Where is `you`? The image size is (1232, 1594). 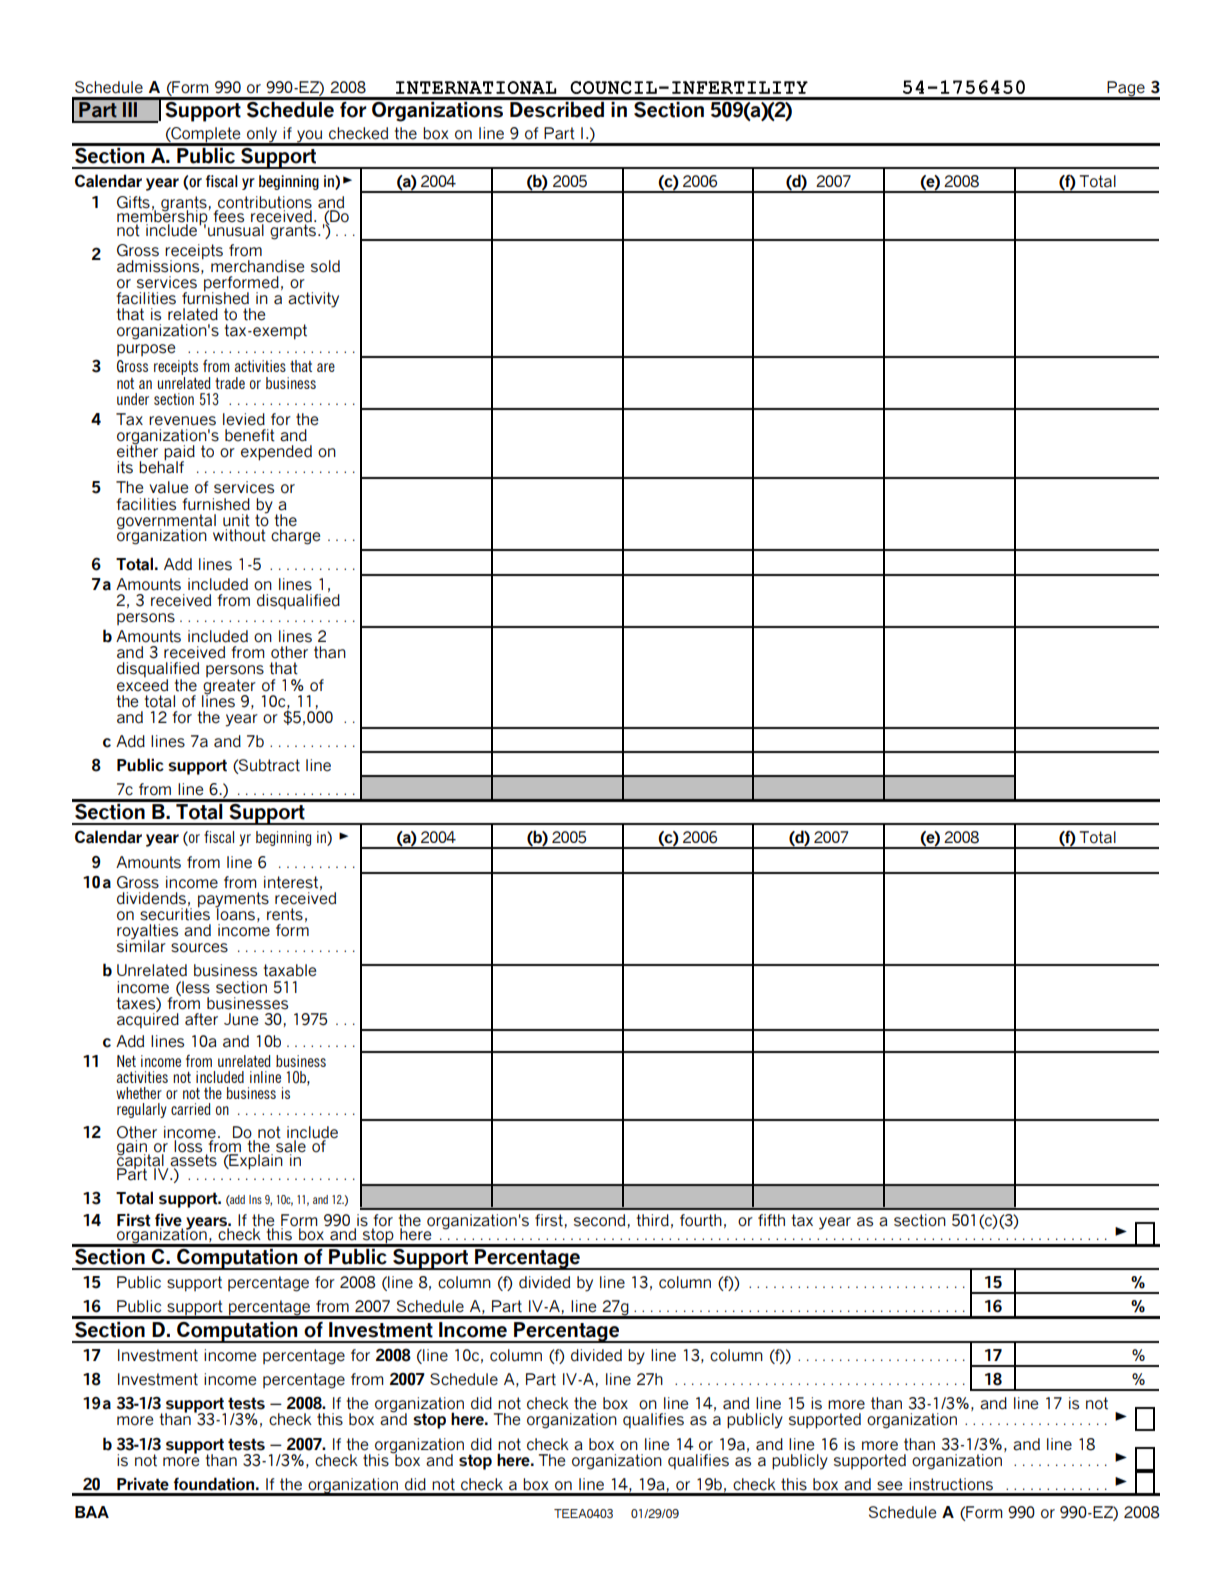 you is located at coordinates (309, 137).
